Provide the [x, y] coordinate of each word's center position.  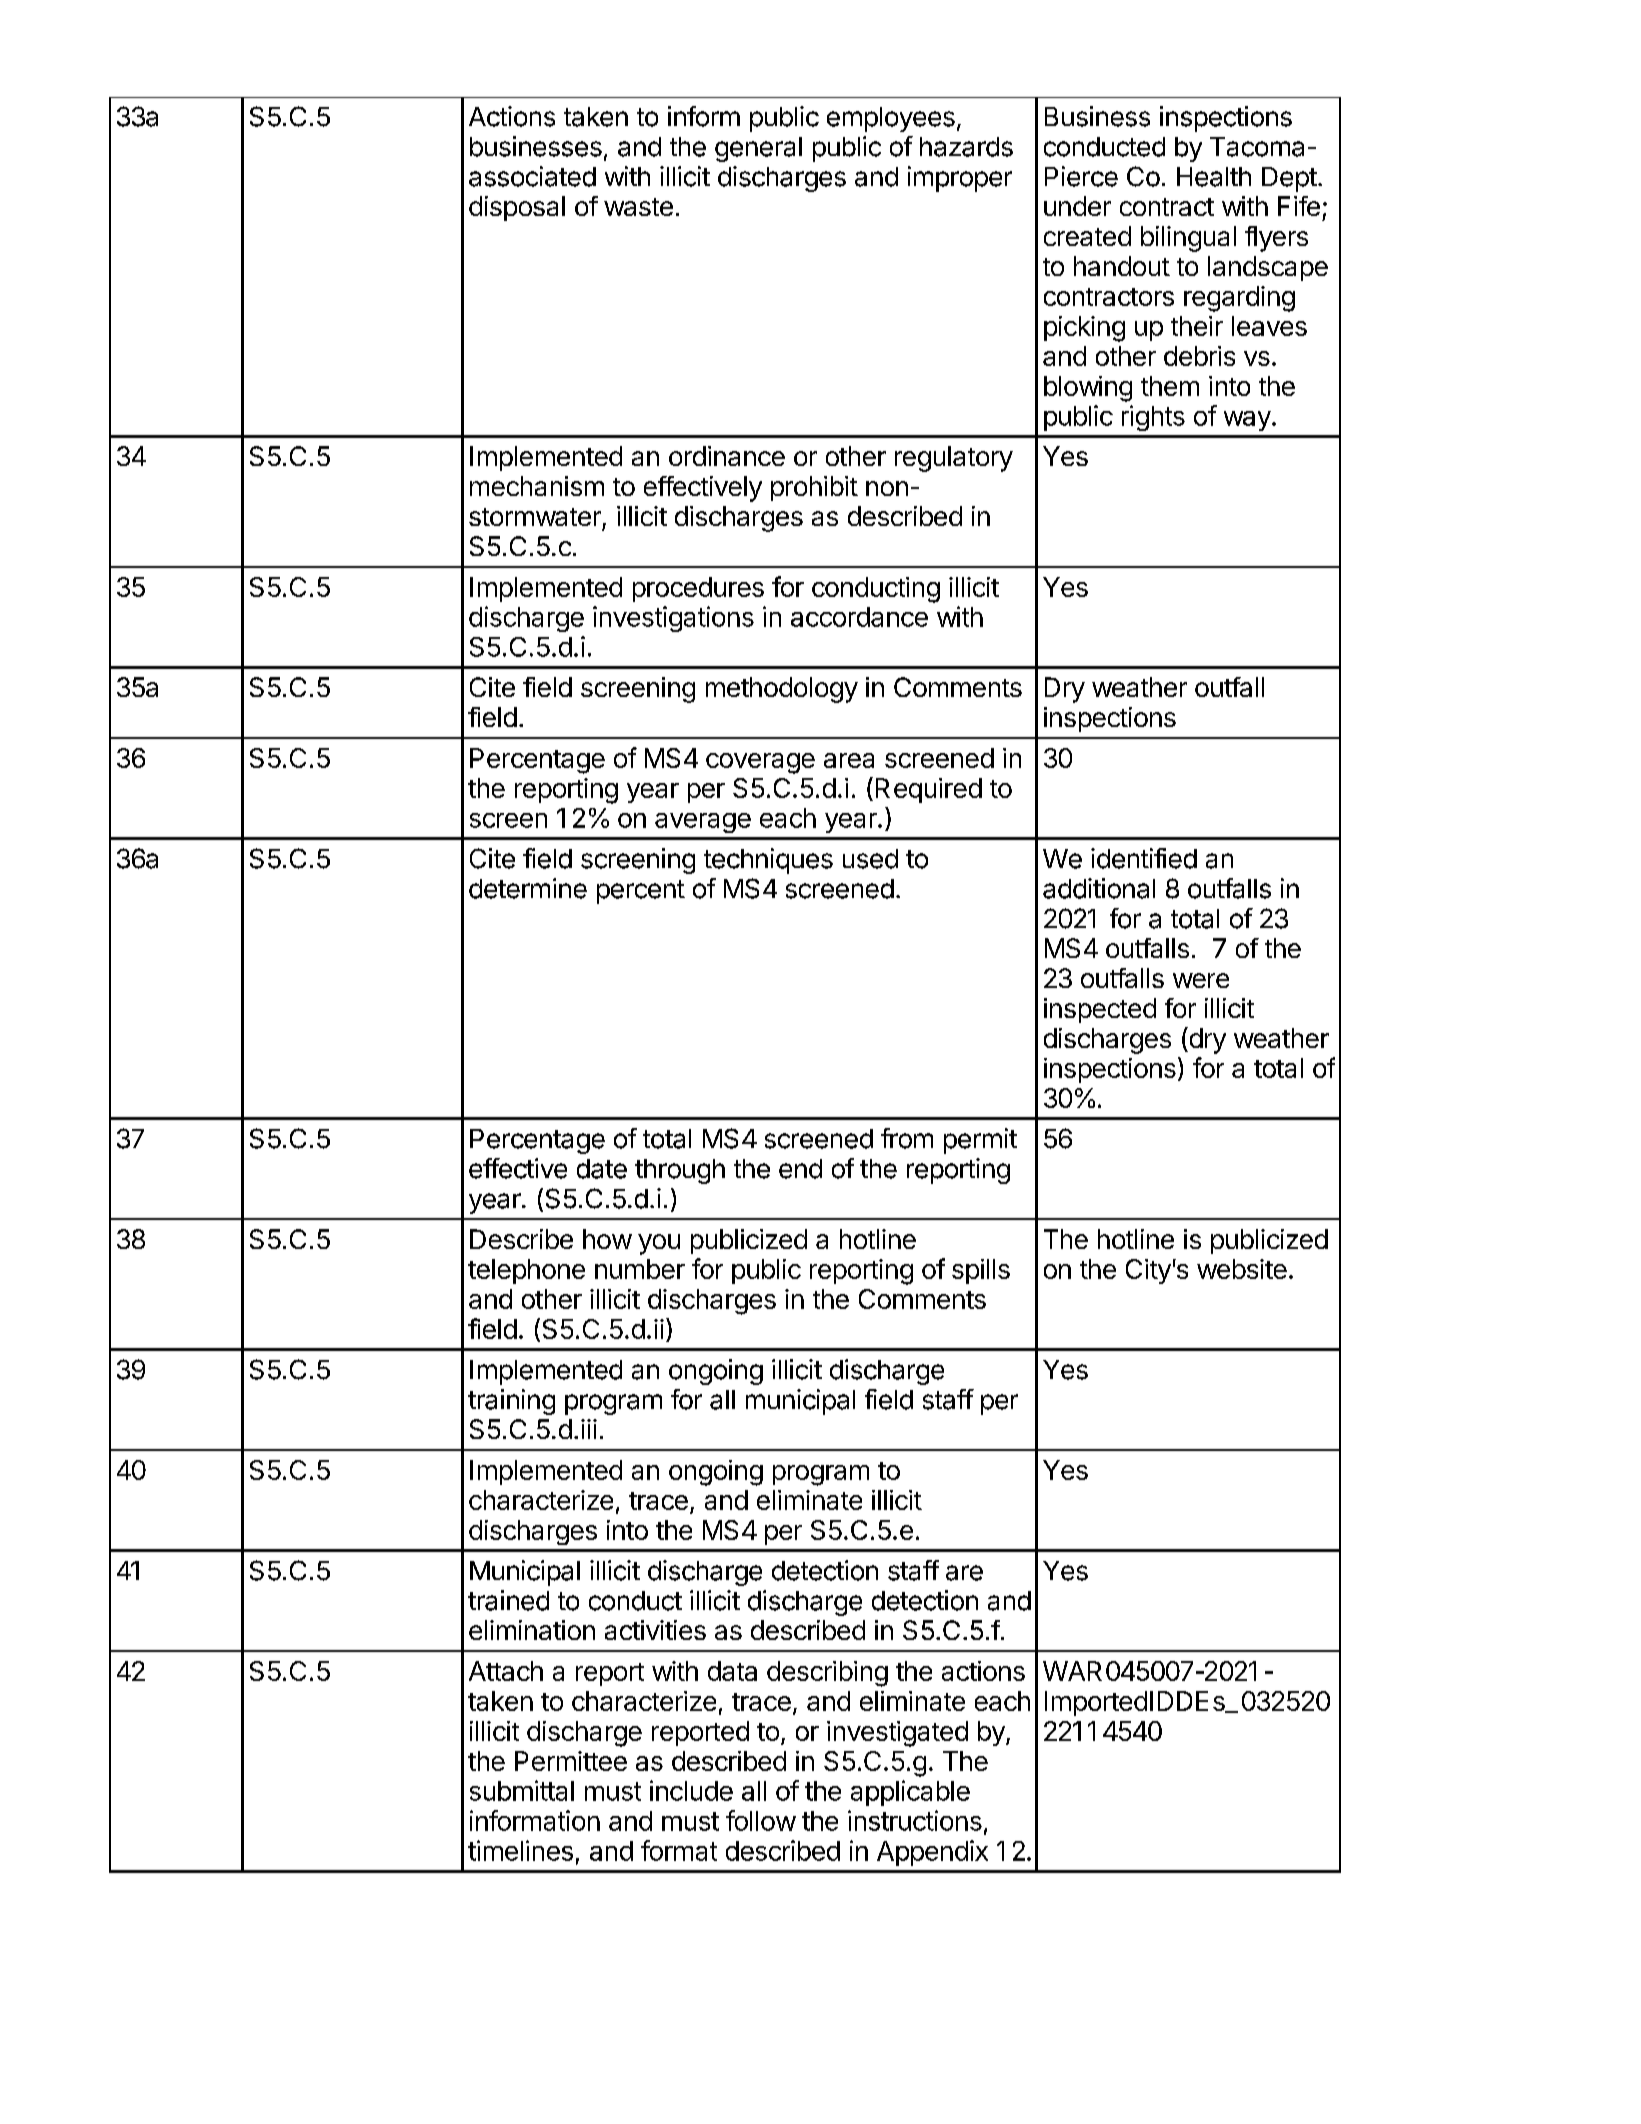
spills [981, 1271]
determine [528, 888]
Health [1214, 177]
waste [638, 207]
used [870, 859]
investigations [673, 619]
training [511, 1402]
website [1242, 1269]
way [1247, 421]
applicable [910, 1793]
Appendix [932, 1853]
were [1201, 980]
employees [891, 119]
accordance [859, 617]
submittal [522, 1790]
